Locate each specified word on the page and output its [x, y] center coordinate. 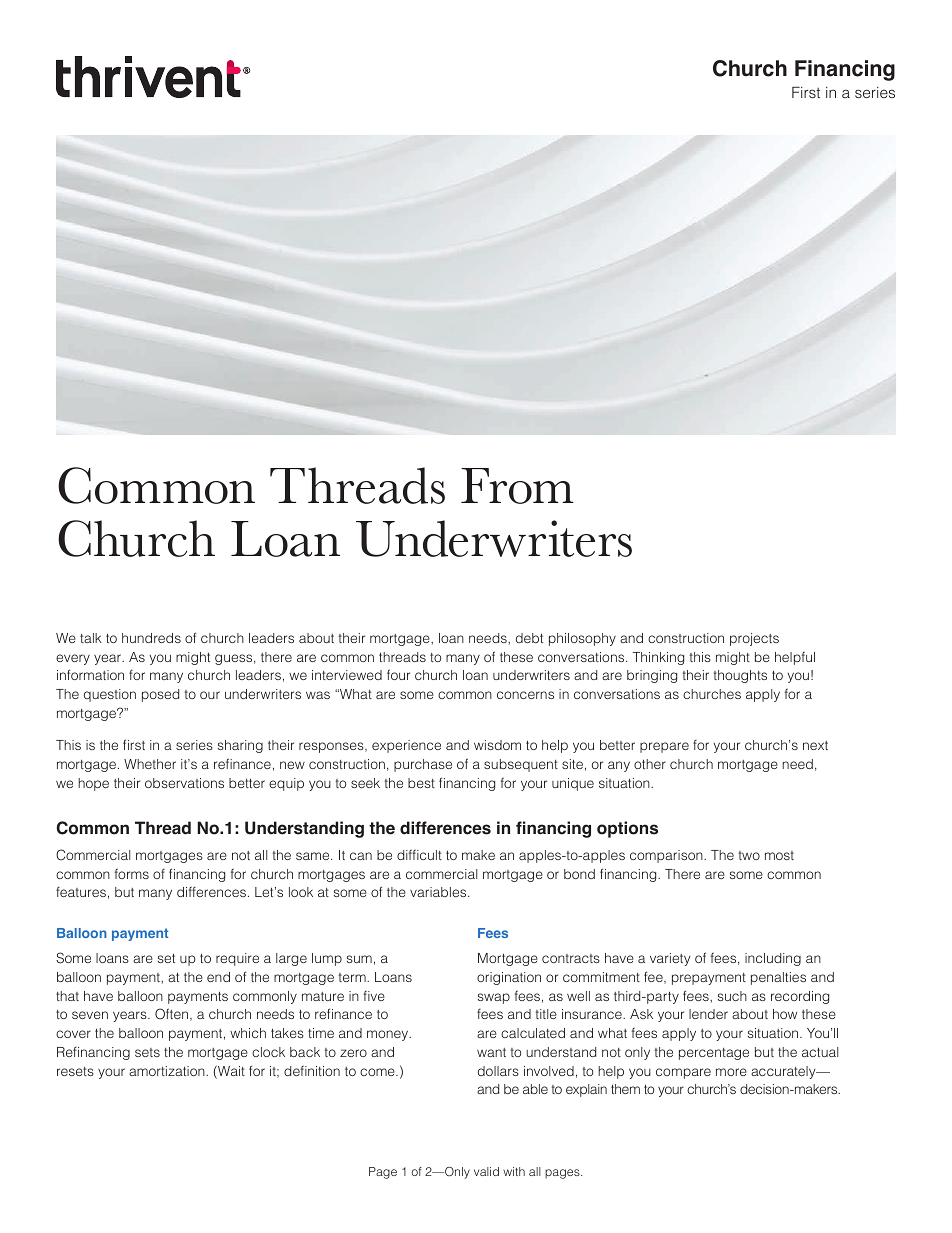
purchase [423, 765]
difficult [419, 854]
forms [132, 873]
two [749, 855]
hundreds [151, 638]
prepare [664, 747]
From [517, 486]
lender [708, 1014]
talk [91, 638]
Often [173, 1014]
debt [529, 638]
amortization [168, 1071]
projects [754, 639]
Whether [150, 764]
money [389, 1035]
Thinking [658, 658]
